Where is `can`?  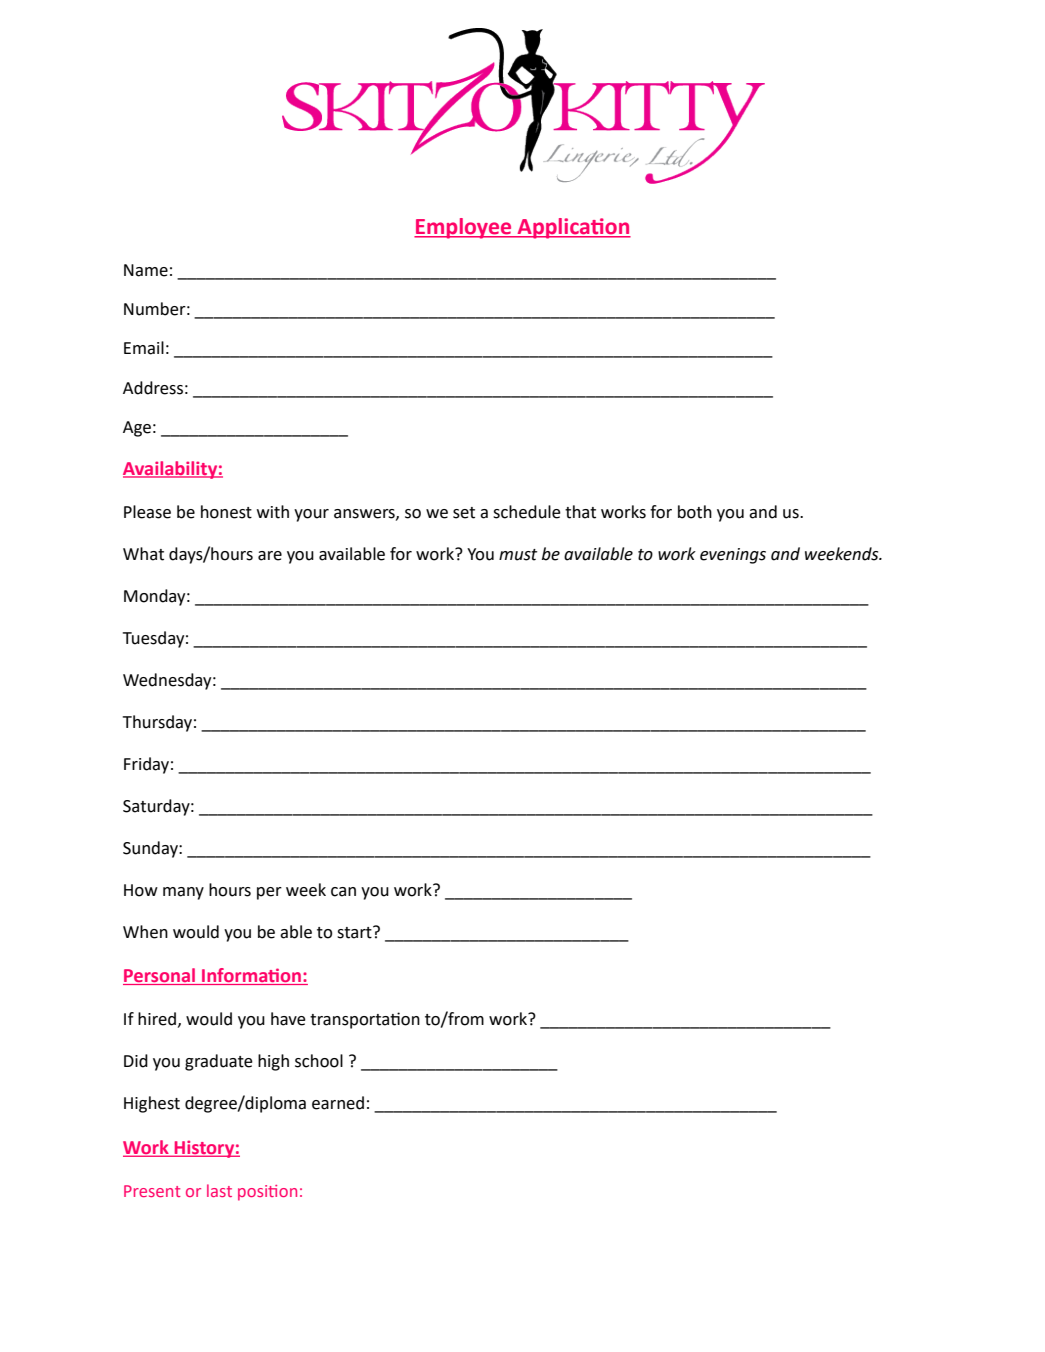
can is located at coordinates (343, 892).
